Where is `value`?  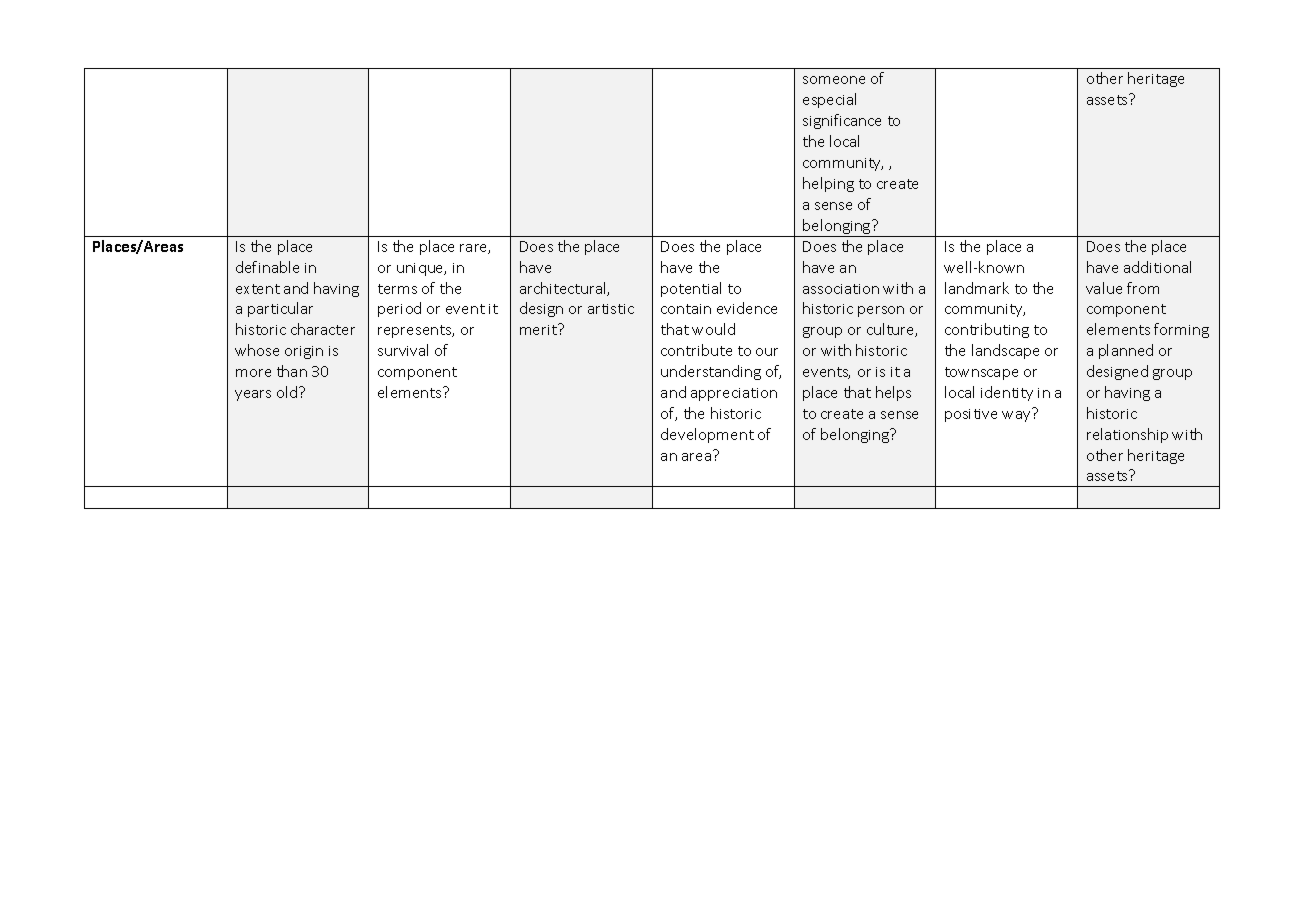 value is located at coordinates (1104, 288).
